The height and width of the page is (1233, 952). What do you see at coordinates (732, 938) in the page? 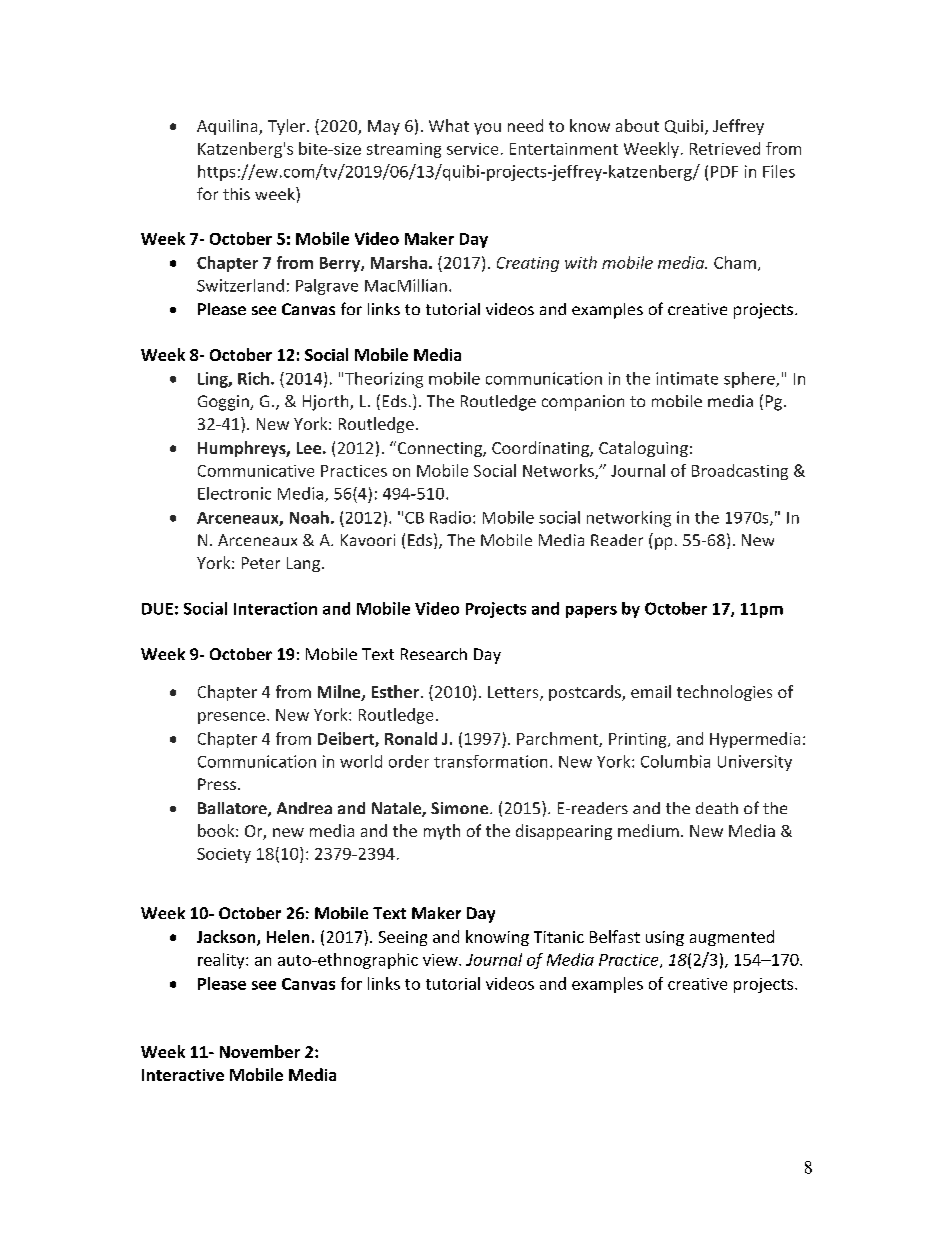
I see `augmented` at bounding box center [732, 938].
